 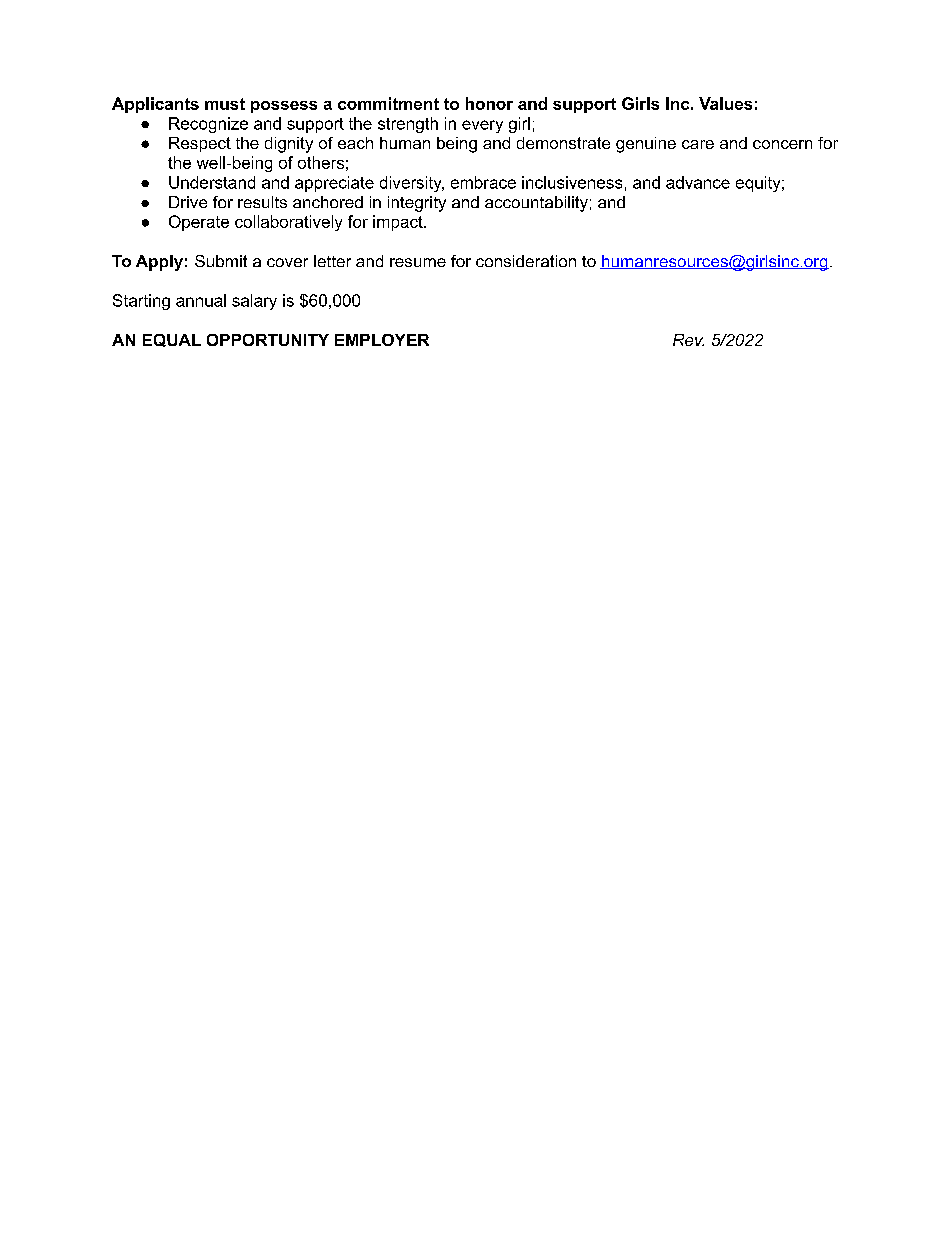 I want to click on EQUAL, so click(x=172, y=340).
